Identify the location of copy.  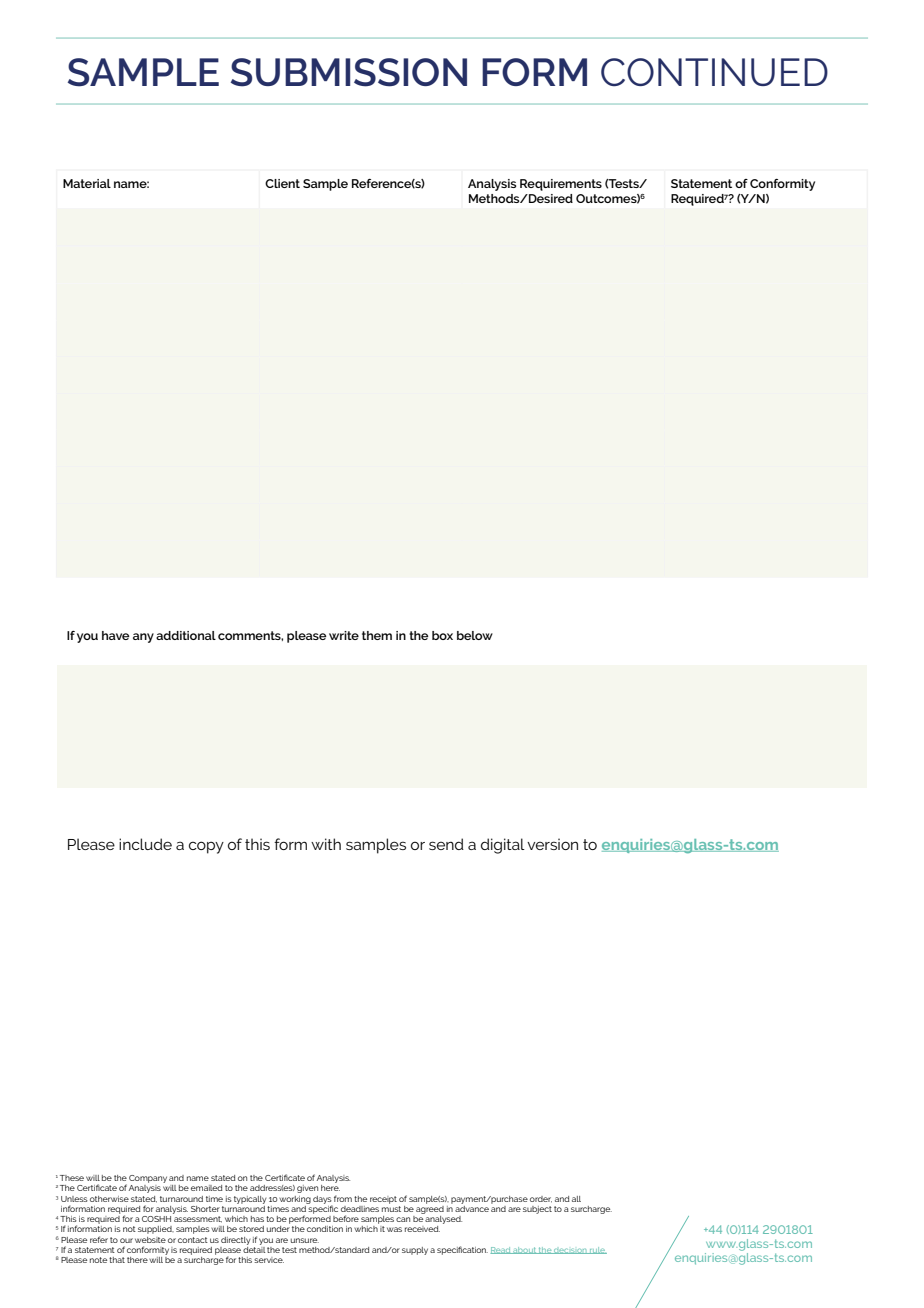
(206, 847).
